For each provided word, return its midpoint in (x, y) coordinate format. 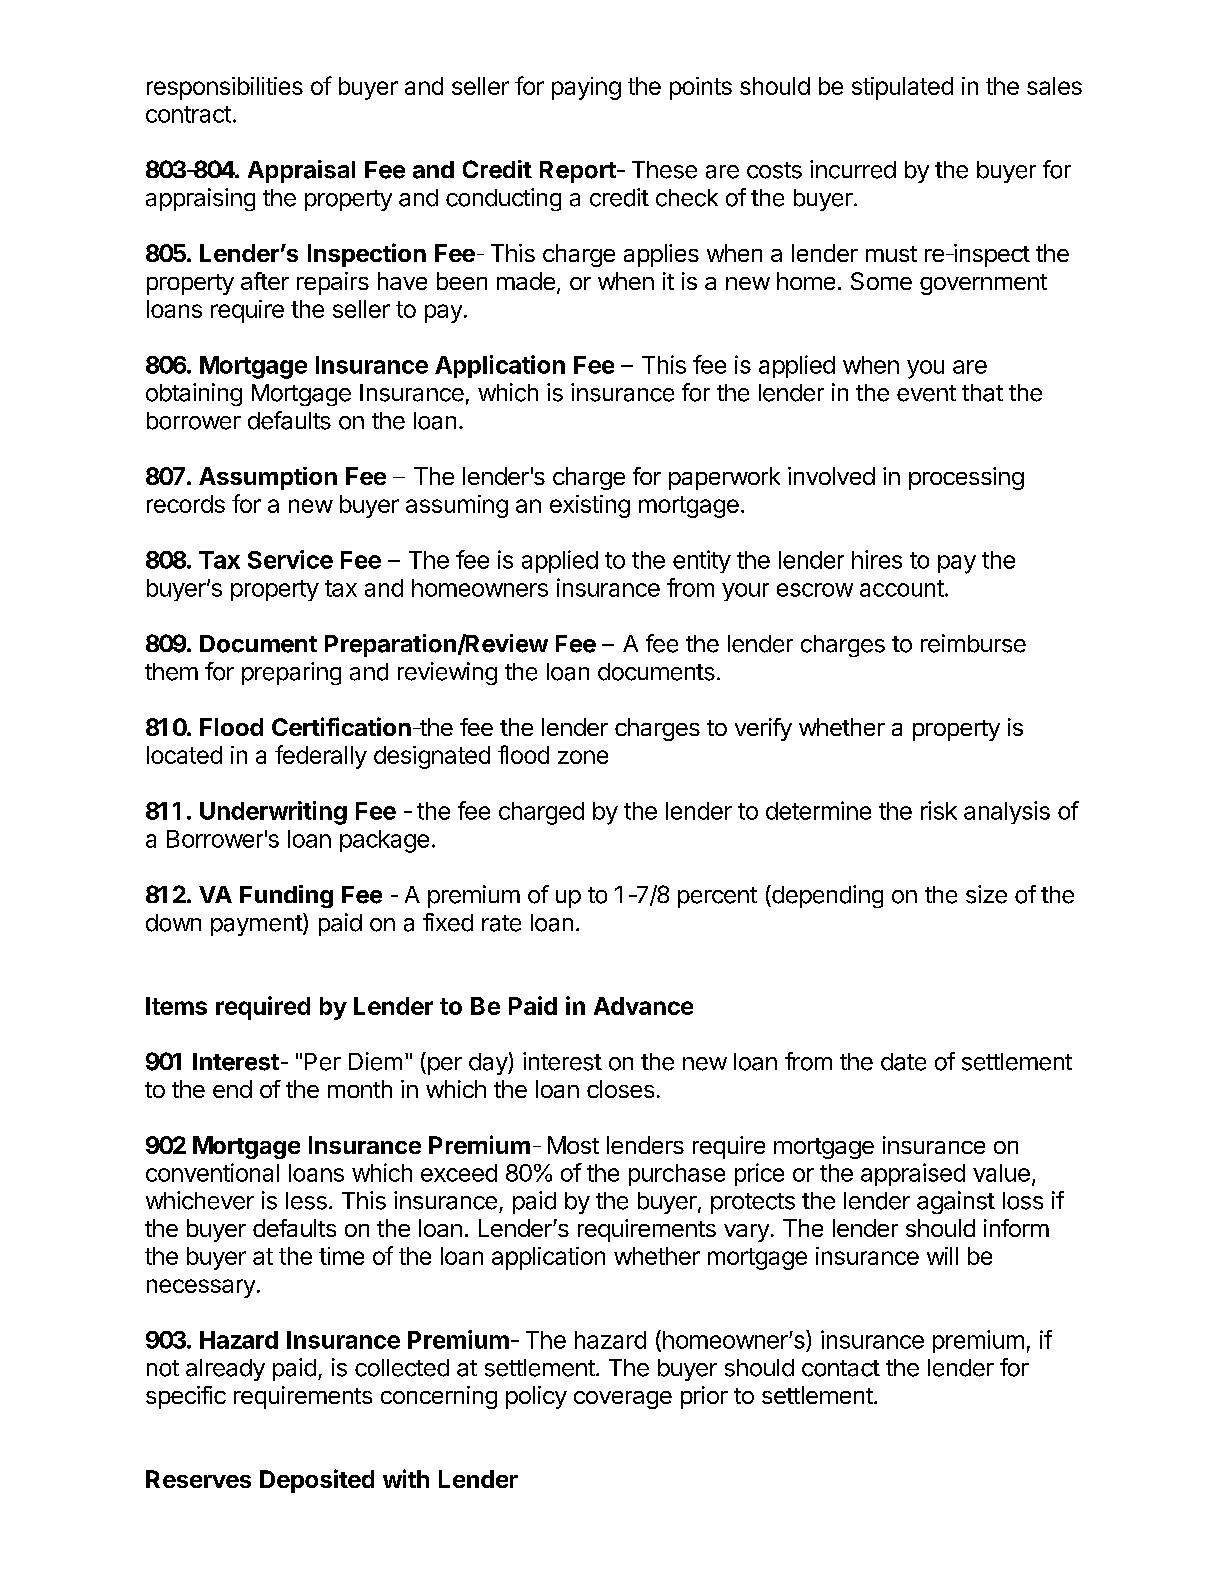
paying (586, 88)
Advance (643, 1006)
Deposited (317, 1481)
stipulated (902, 88)
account (902, 588)
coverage (623, 1400)
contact (841, 1368)
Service (290, 559)
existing (590, 506)
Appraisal (301, 171)
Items (176, 1006)
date (903, 1062)
